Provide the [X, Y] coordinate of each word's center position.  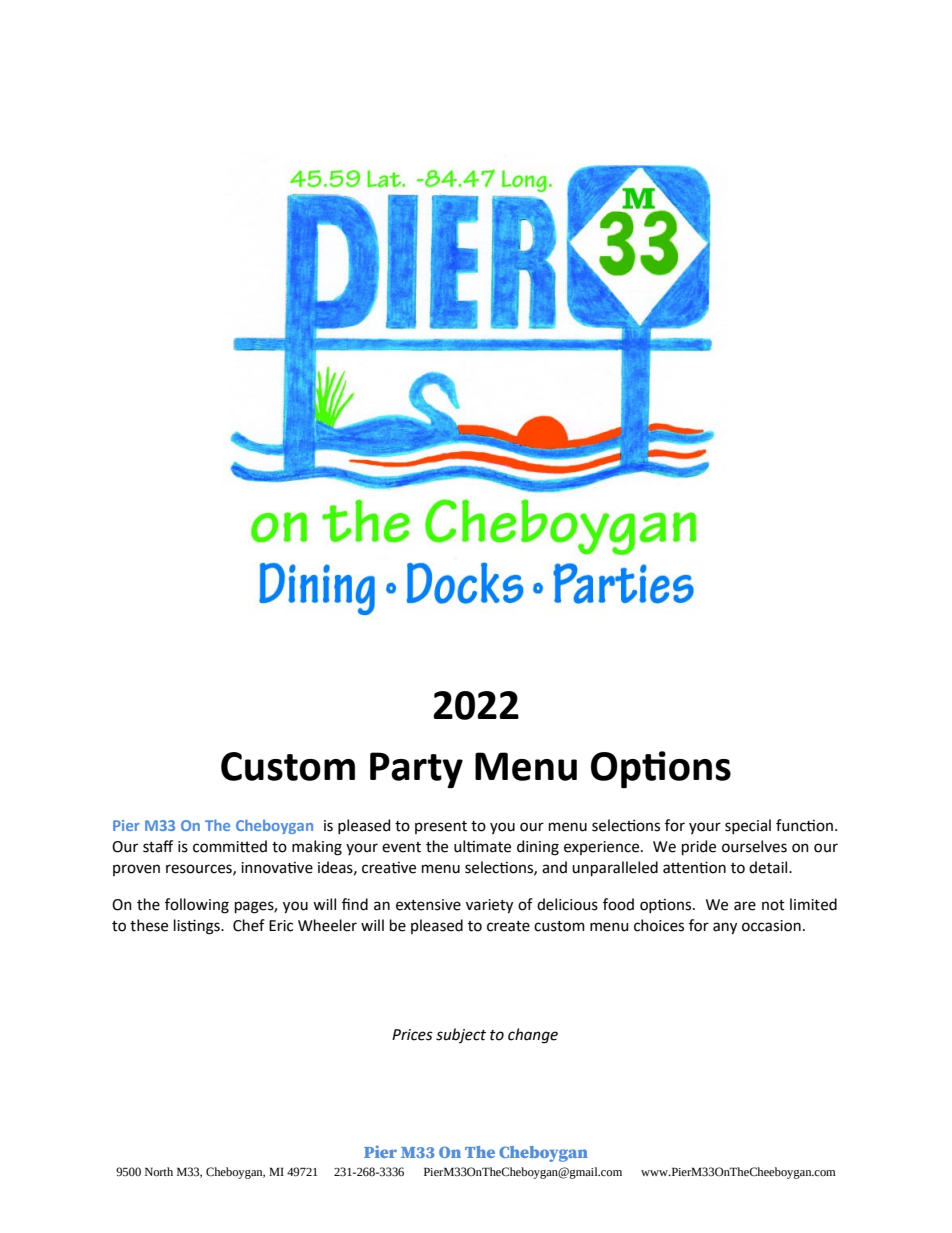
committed [230, 846]
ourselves [754, 846]
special [748, 826]
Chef [249, 925]
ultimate [482, 846]
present [441, 827]
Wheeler [327, 925]
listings [198, 927]
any [725, 928]
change [533, 1036]
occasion [771, 926]
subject [461, 1035]
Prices [412, 1035]
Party [416, 770]
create [508, 926]
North [159, 1171]
